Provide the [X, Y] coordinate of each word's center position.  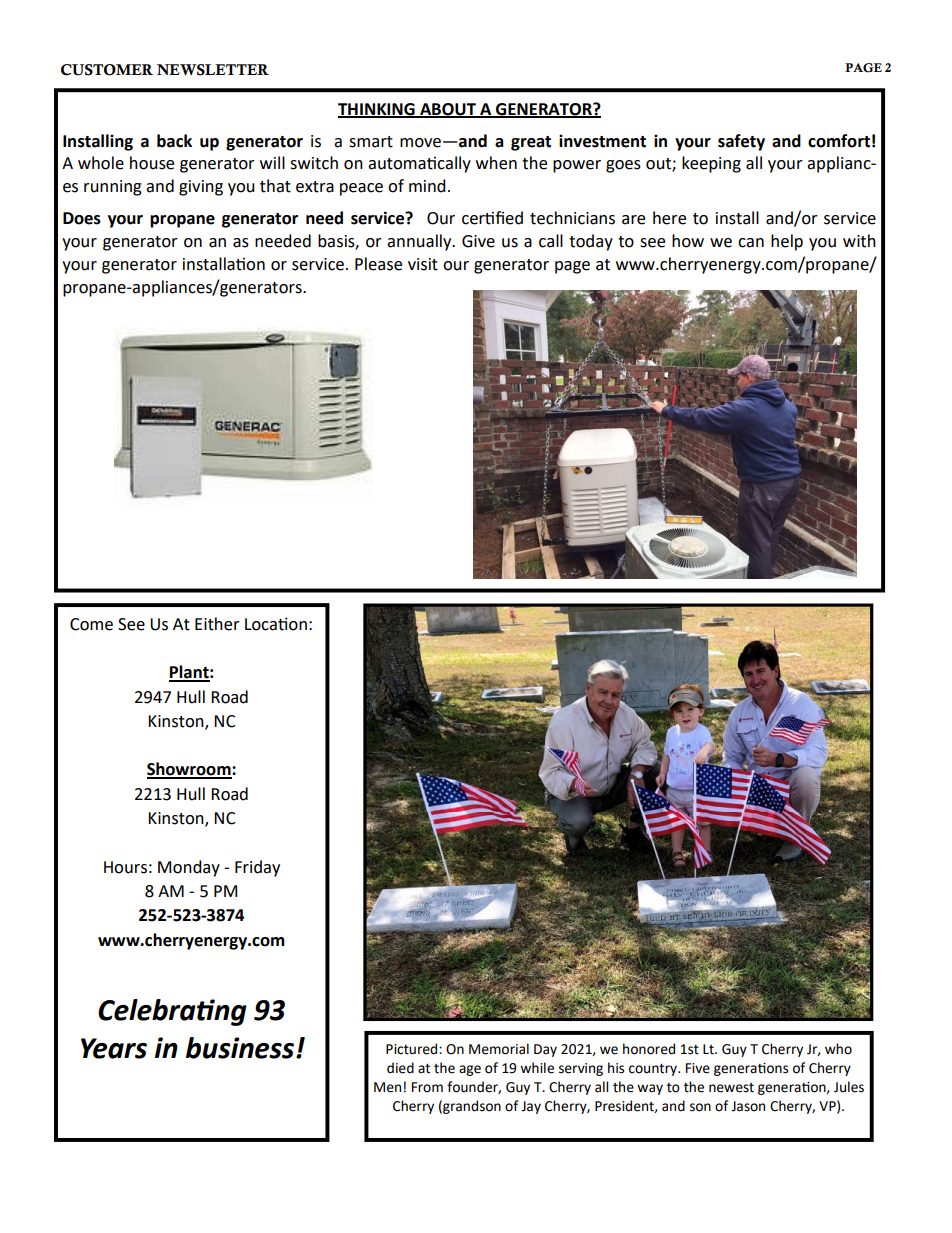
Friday [257, 868]
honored [649, 1049]
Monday [189, 868]
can [751, 243]
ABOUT [448, 110]
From [427, 1087]
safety [741, 142]
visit [423, 264]
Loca [262, 624]
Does [82, 218]
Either [217, 624]
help [787, 242]
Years [114, 1048]
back [174, 141]
